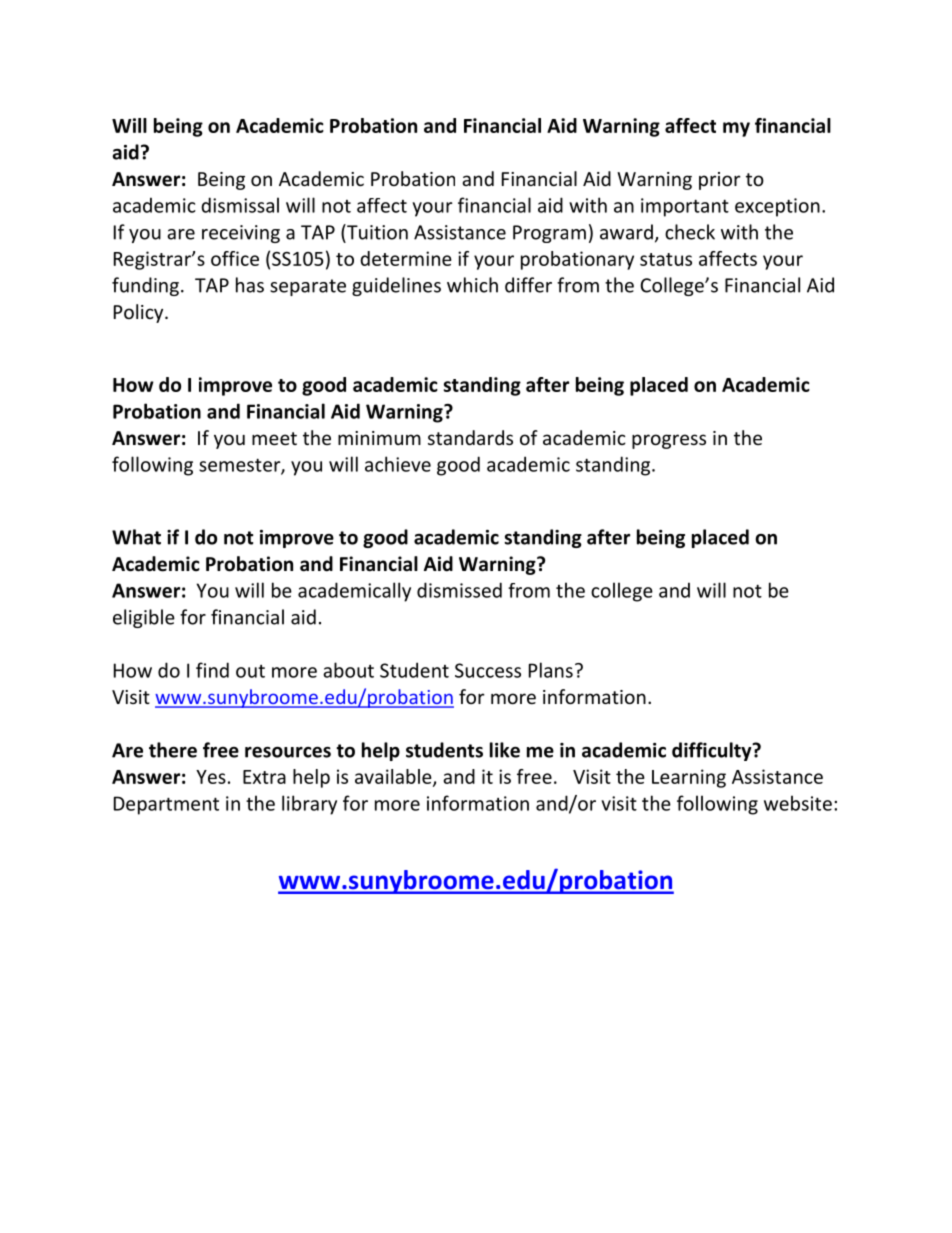 The width and height of the screenshot is (952, 1233). Describe the element at coordinates (459, 590) in the screenshot. I see `dismissed` at that location.
